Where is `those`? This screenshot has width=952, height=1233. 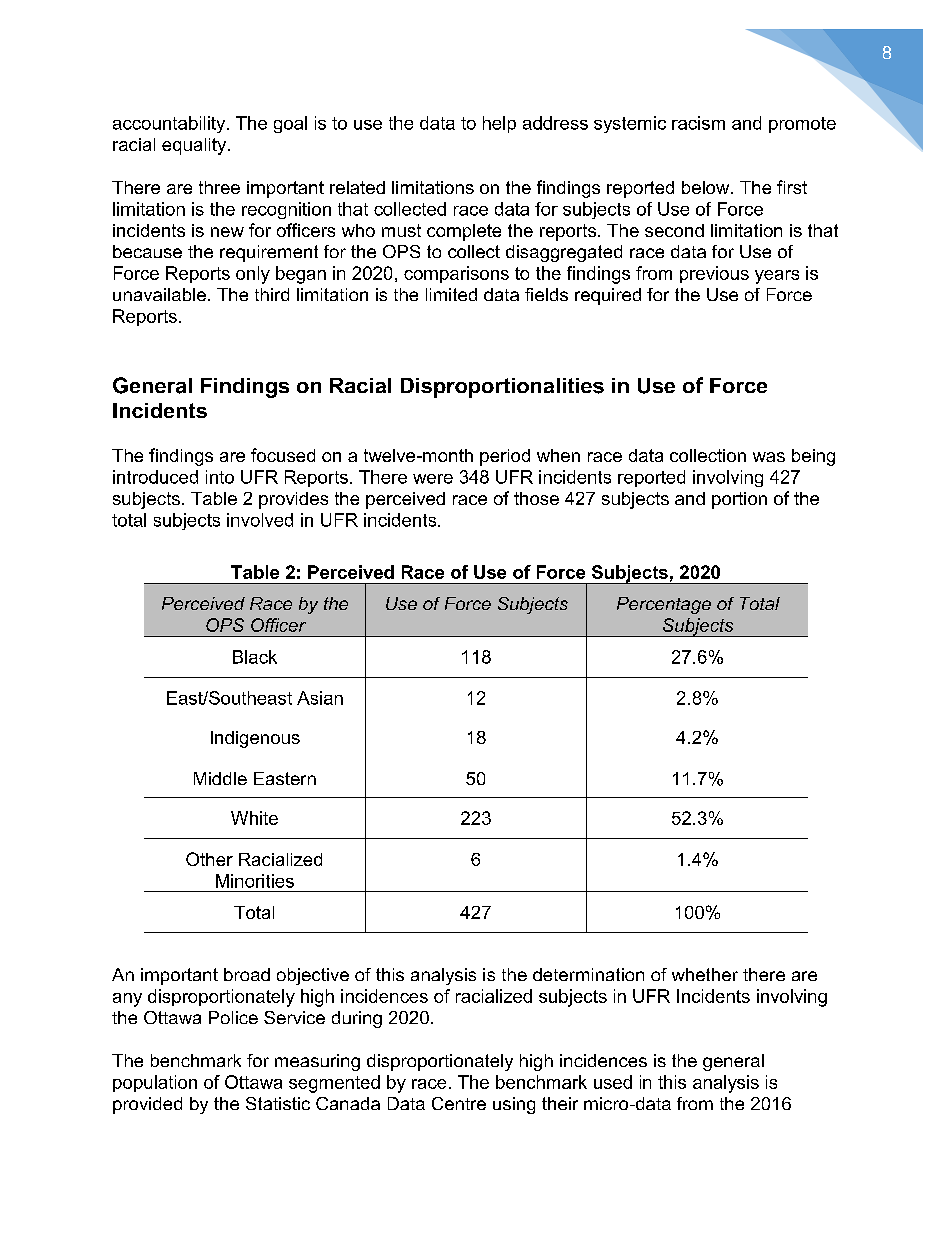 those is located at coordinates (536, 498).
